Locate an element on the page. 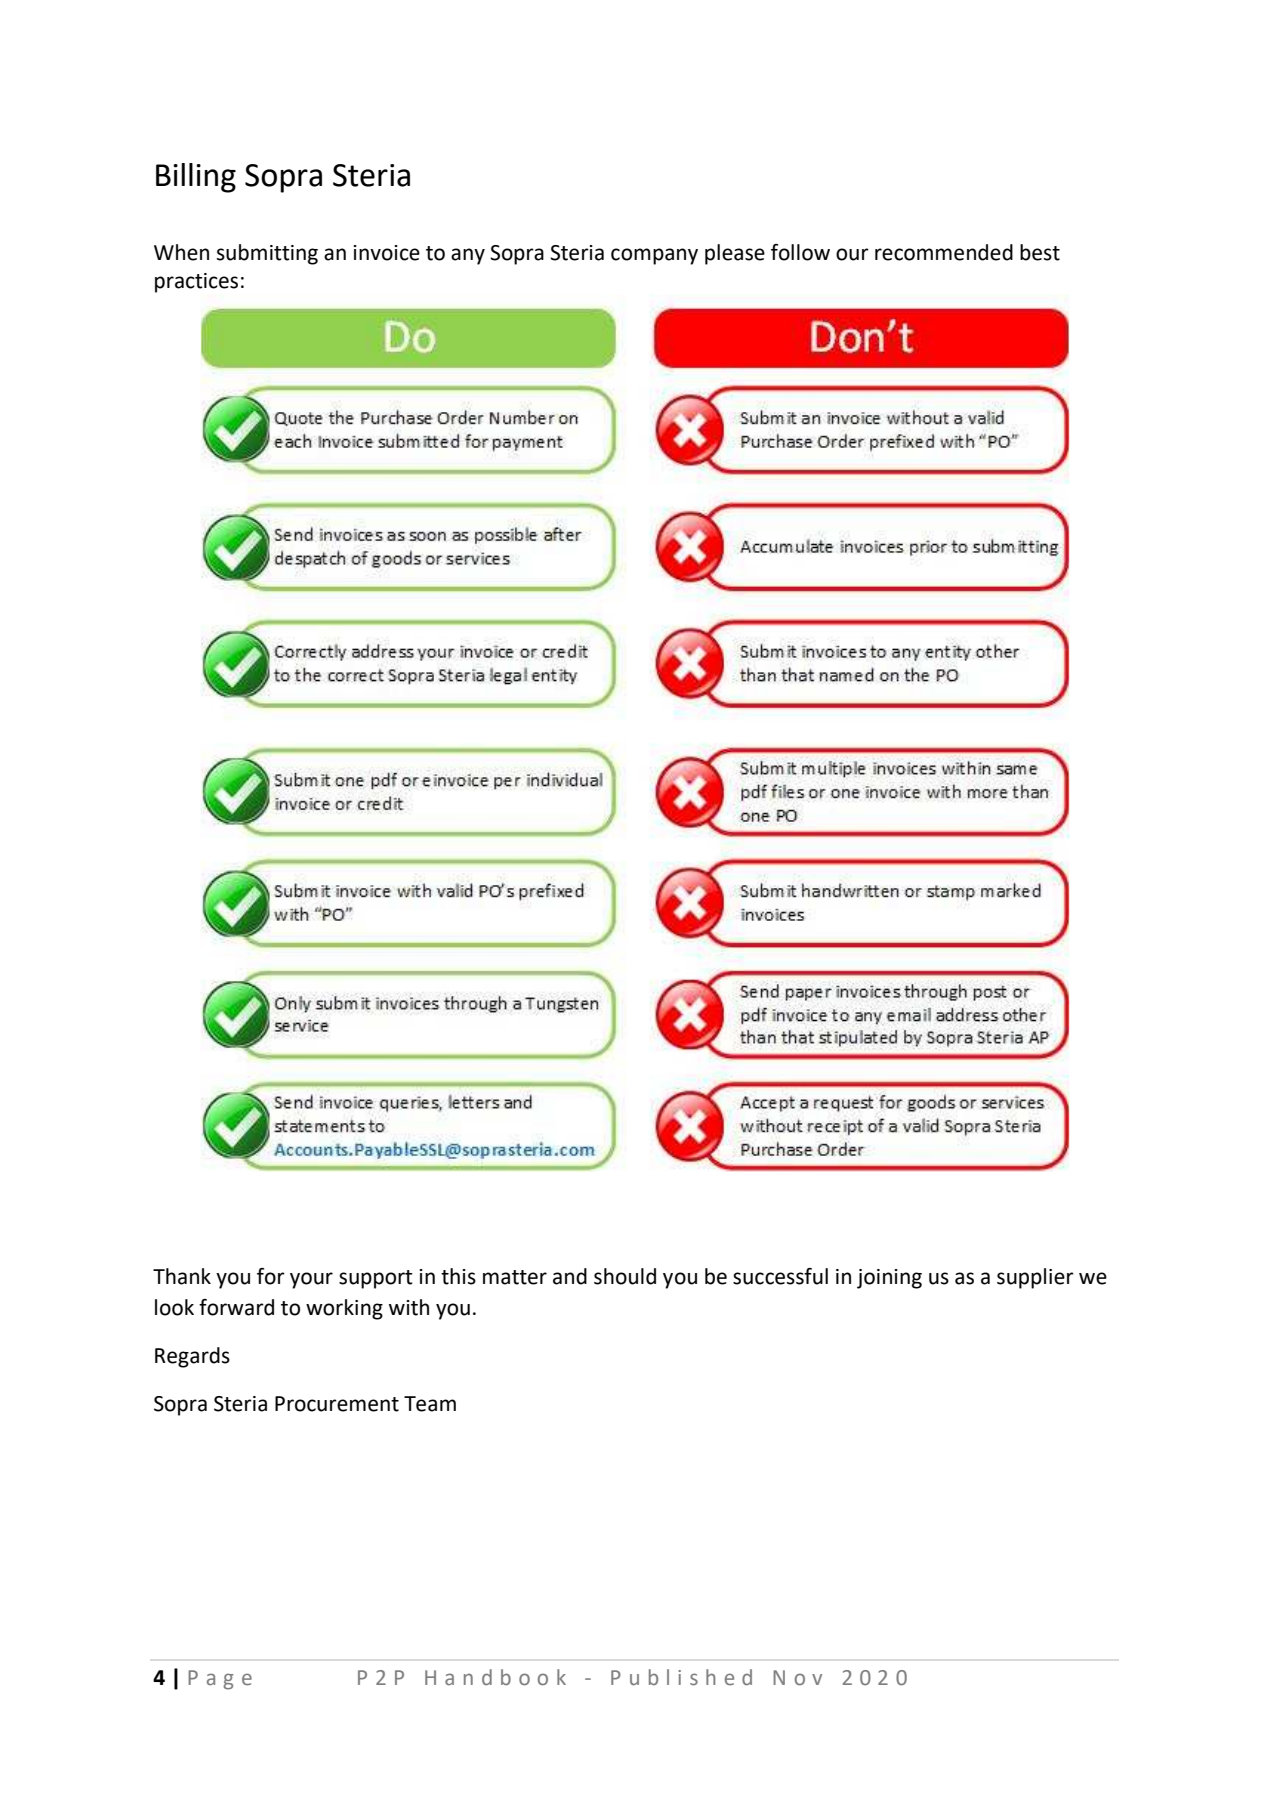 Image resolution: width=1269 pixels, height=1796 pixels. joining is located at coordinates (889, 1279).
